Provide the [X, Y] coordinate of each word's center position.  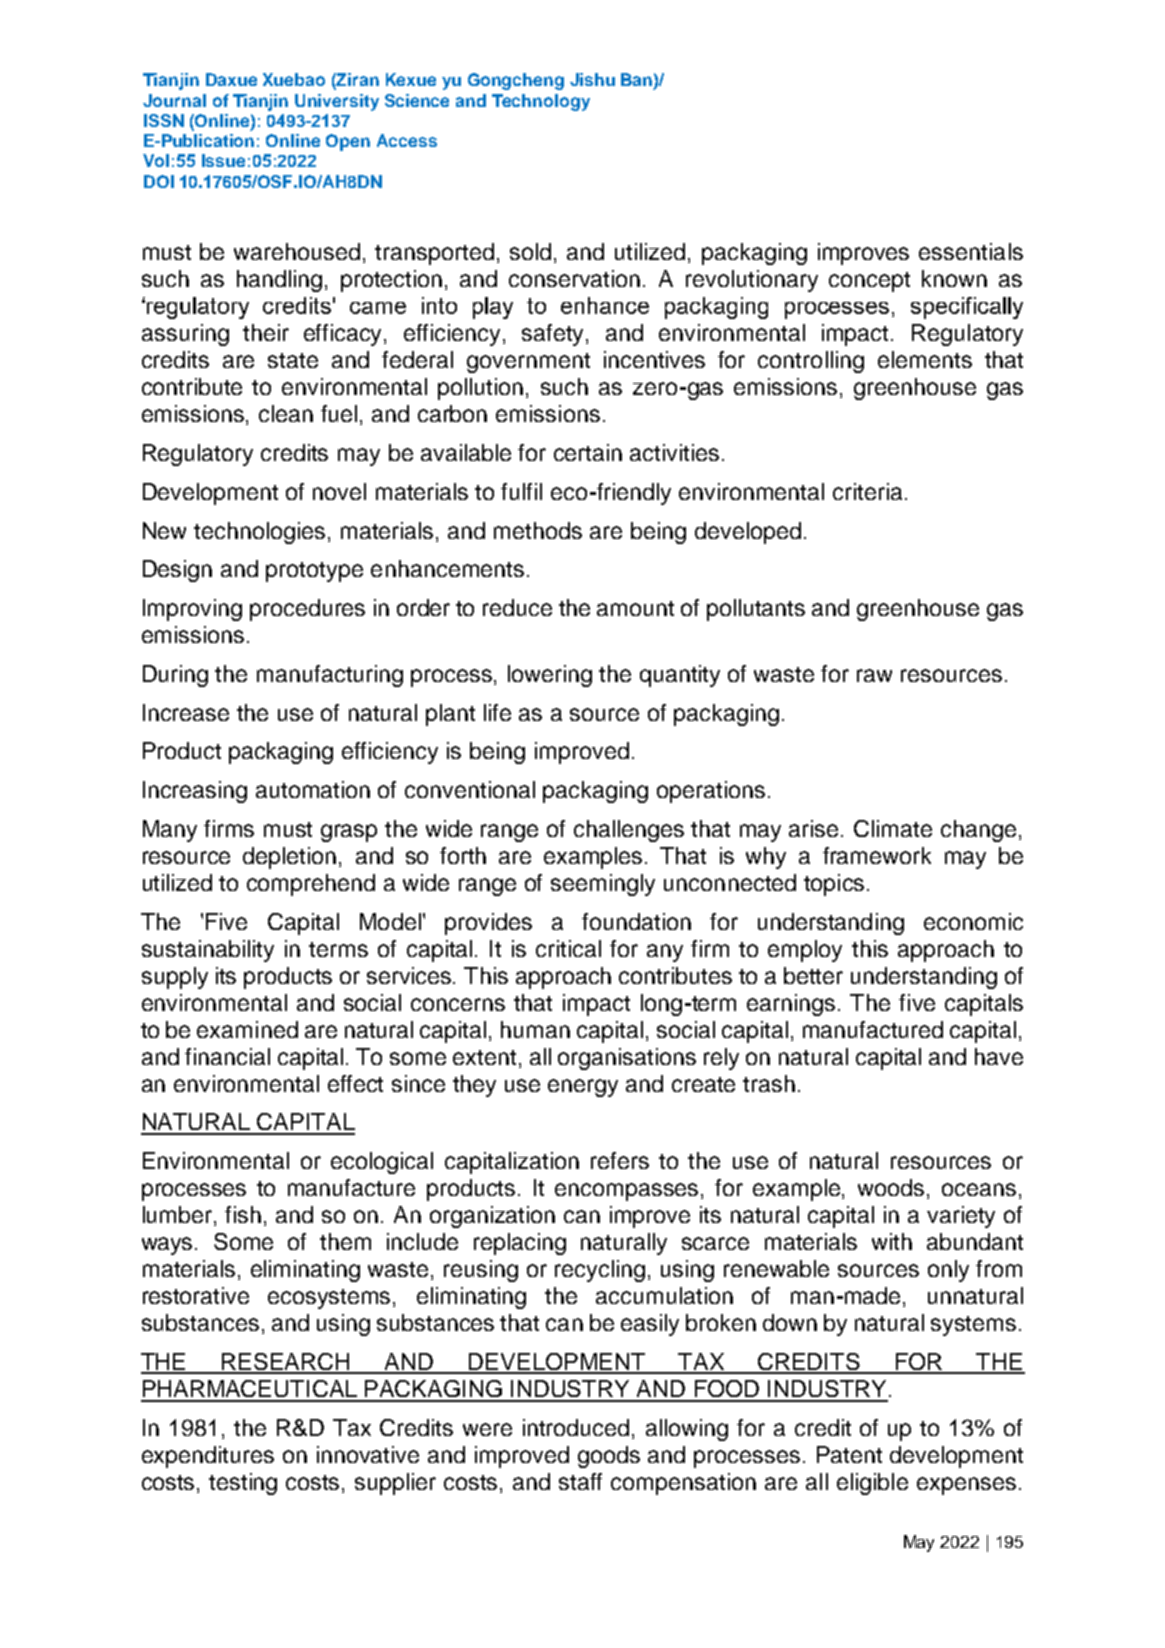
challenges [629, 831]
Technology [541, 102]
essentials [971, 251]
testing [243, 1484]
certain [588, 452]
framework [877, 855]
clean [286, 413]
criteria [867, 491]
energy [583, 1088]
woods [891, 1187]
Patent [849, 1454]
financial [227, 1056]
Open [348, 142]
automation [313, 789]
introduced [576, 1427]
